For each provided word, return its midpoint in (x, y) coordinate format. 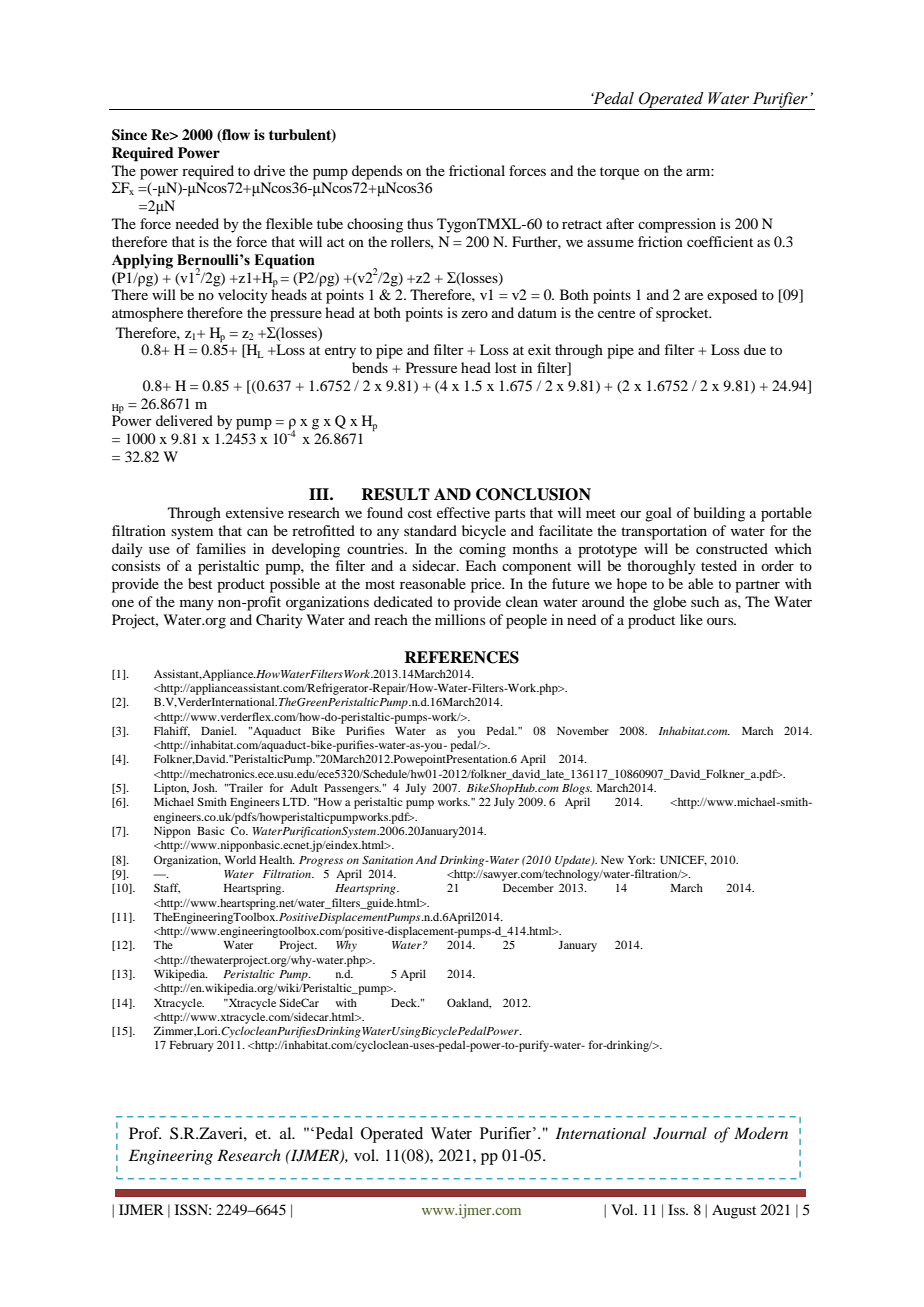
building (719, 514)
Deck (405, 1002)
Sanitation (387, 860)
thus (420, 223)
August (734, 1211)
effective (463, 512)
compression (677, 225)
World (240, 859)
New (612, 860)
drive (269, 170)
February (192, 1046)
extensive (255, 512)
